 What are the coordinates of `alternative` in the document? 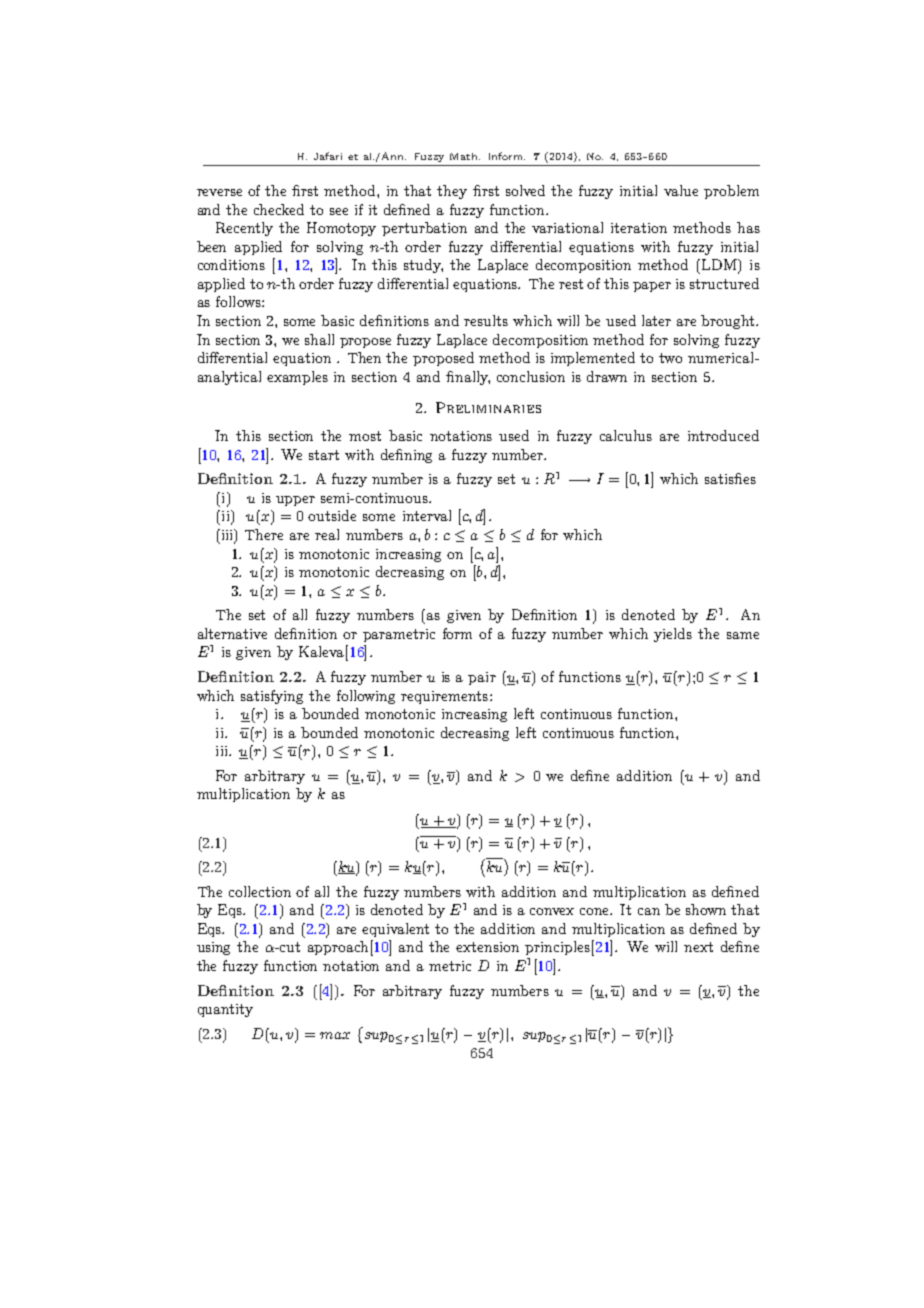 It's located at (232, 633).
